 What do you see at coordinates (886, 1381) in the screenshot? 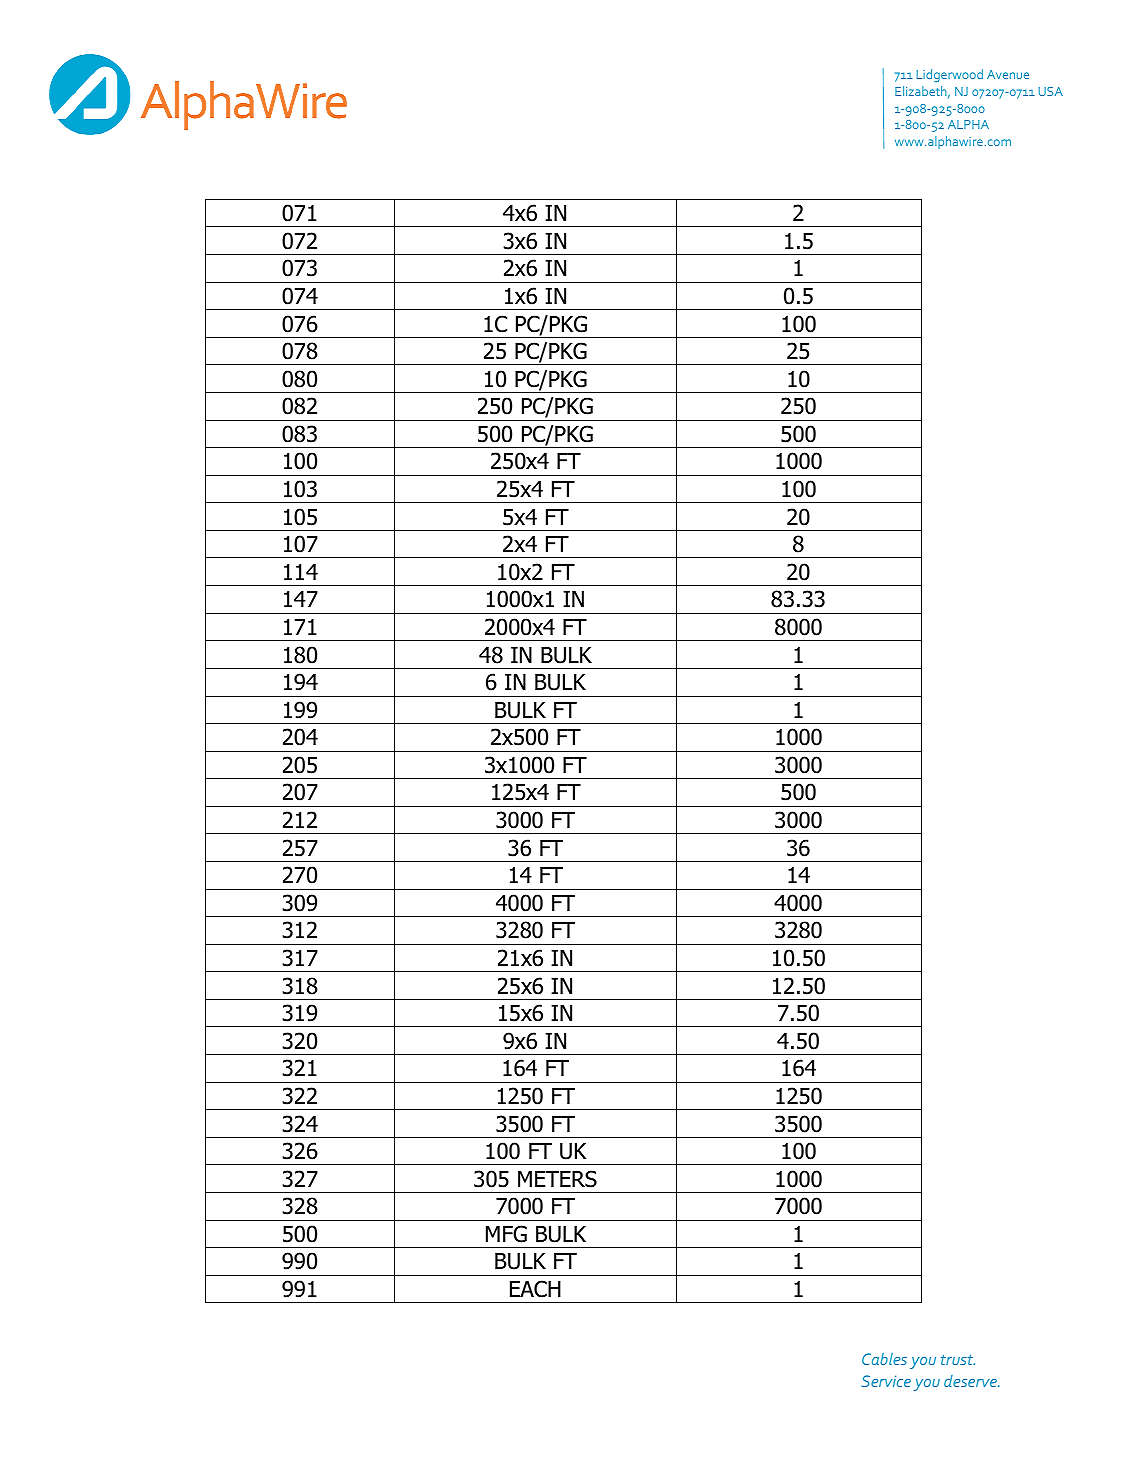
I see `Service` at bounding box center [886, 1381].
